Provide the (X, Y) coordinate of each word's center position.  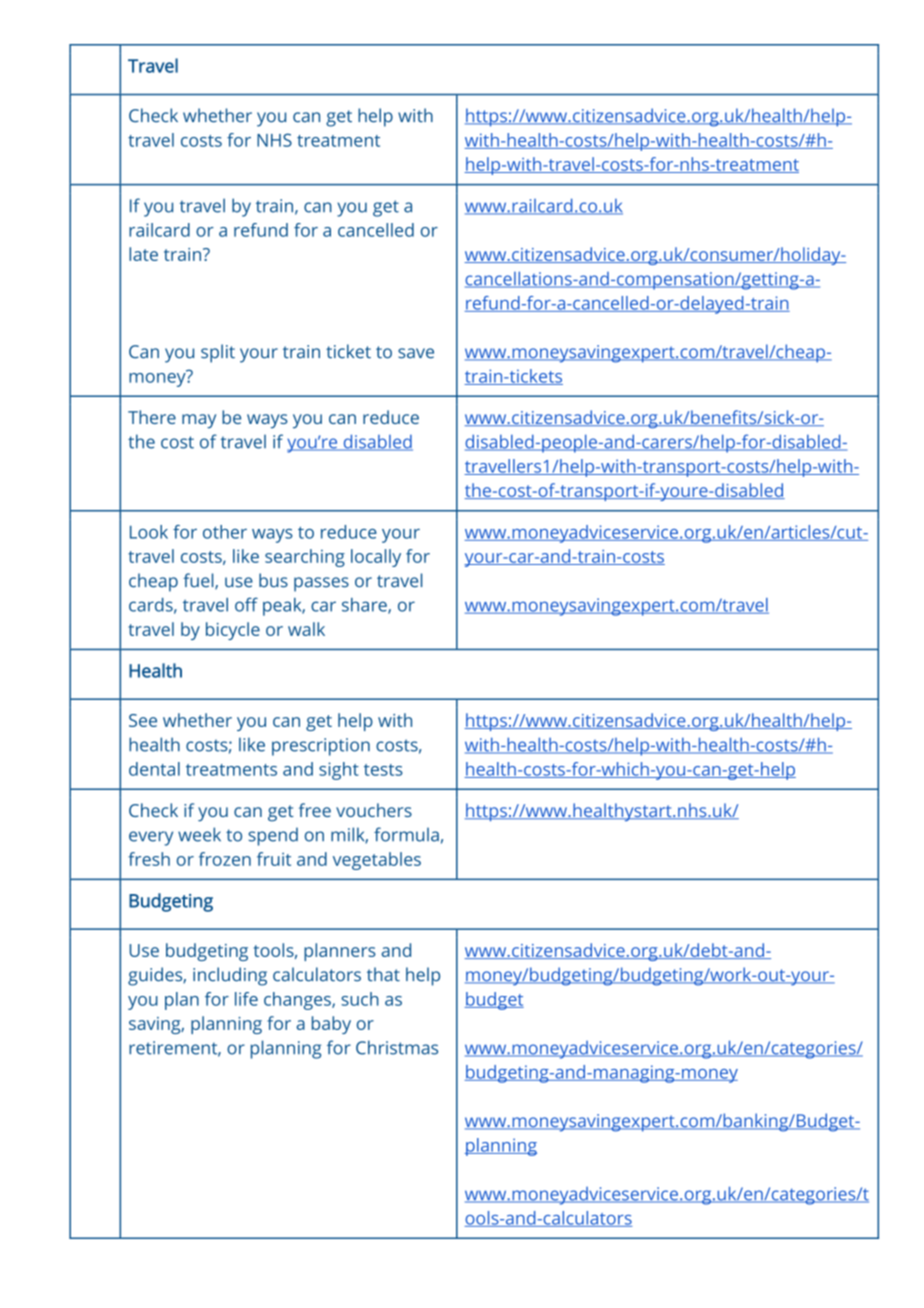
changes (298, 1001)
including (230, 976)
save (416, 353)
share (365, 606)
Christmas (397, 1047)
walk (306, 629)
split (218, 353)
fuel (199, 581)
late (143, 254)
